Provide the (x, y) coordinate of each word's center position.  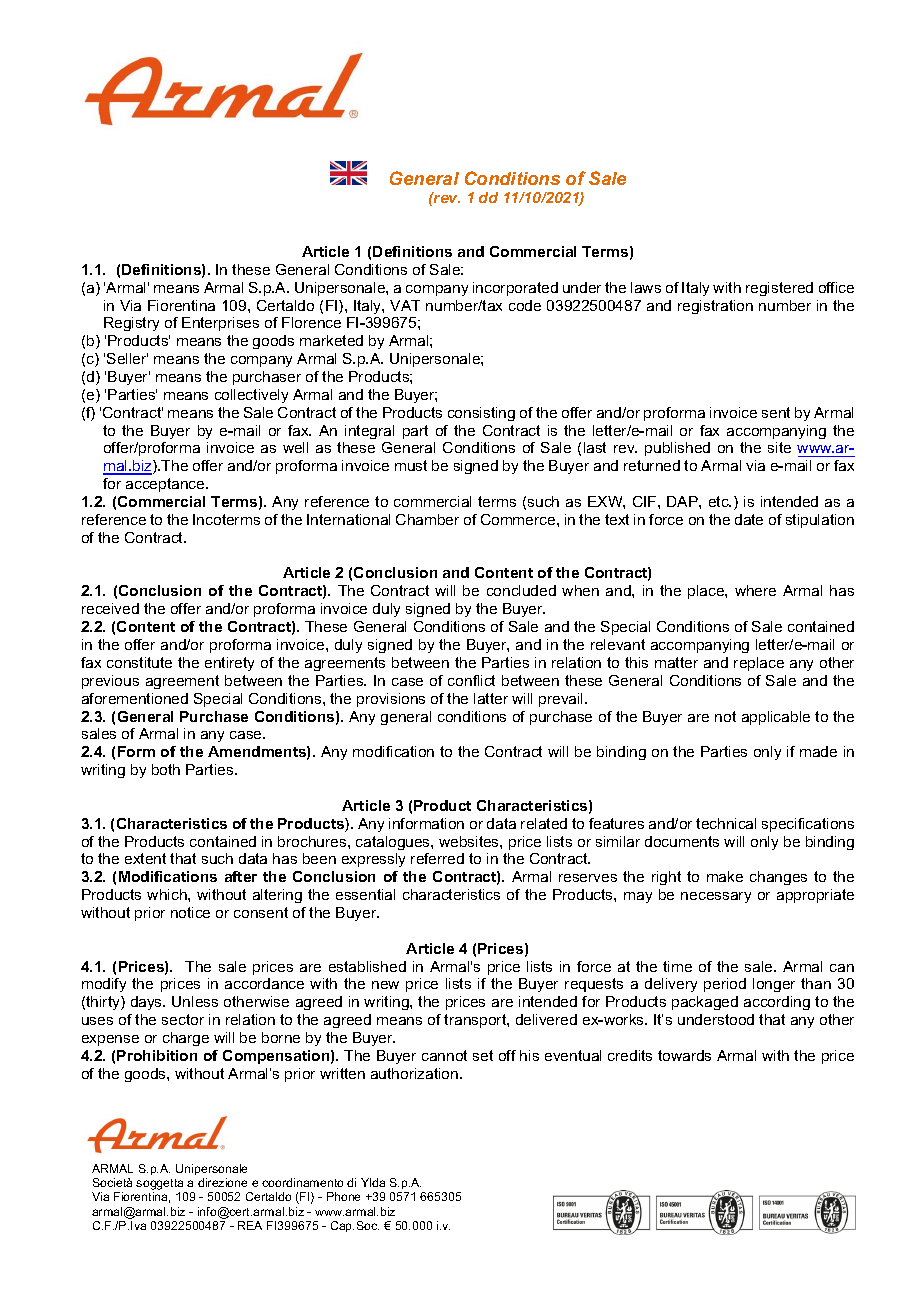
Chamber (427, 519)
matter (676, 662)
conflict (471, 680)
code (525, 305)
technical (726, 823)
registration (715, 307)
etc (720, 501)
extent (145, 858)
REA (250, 1225)
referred (437, 858)
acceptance (166, 485)
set (483, 1055)
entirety (229, 664)
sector (183, 1019)
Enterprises (220, 324)
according (777, 1003)
